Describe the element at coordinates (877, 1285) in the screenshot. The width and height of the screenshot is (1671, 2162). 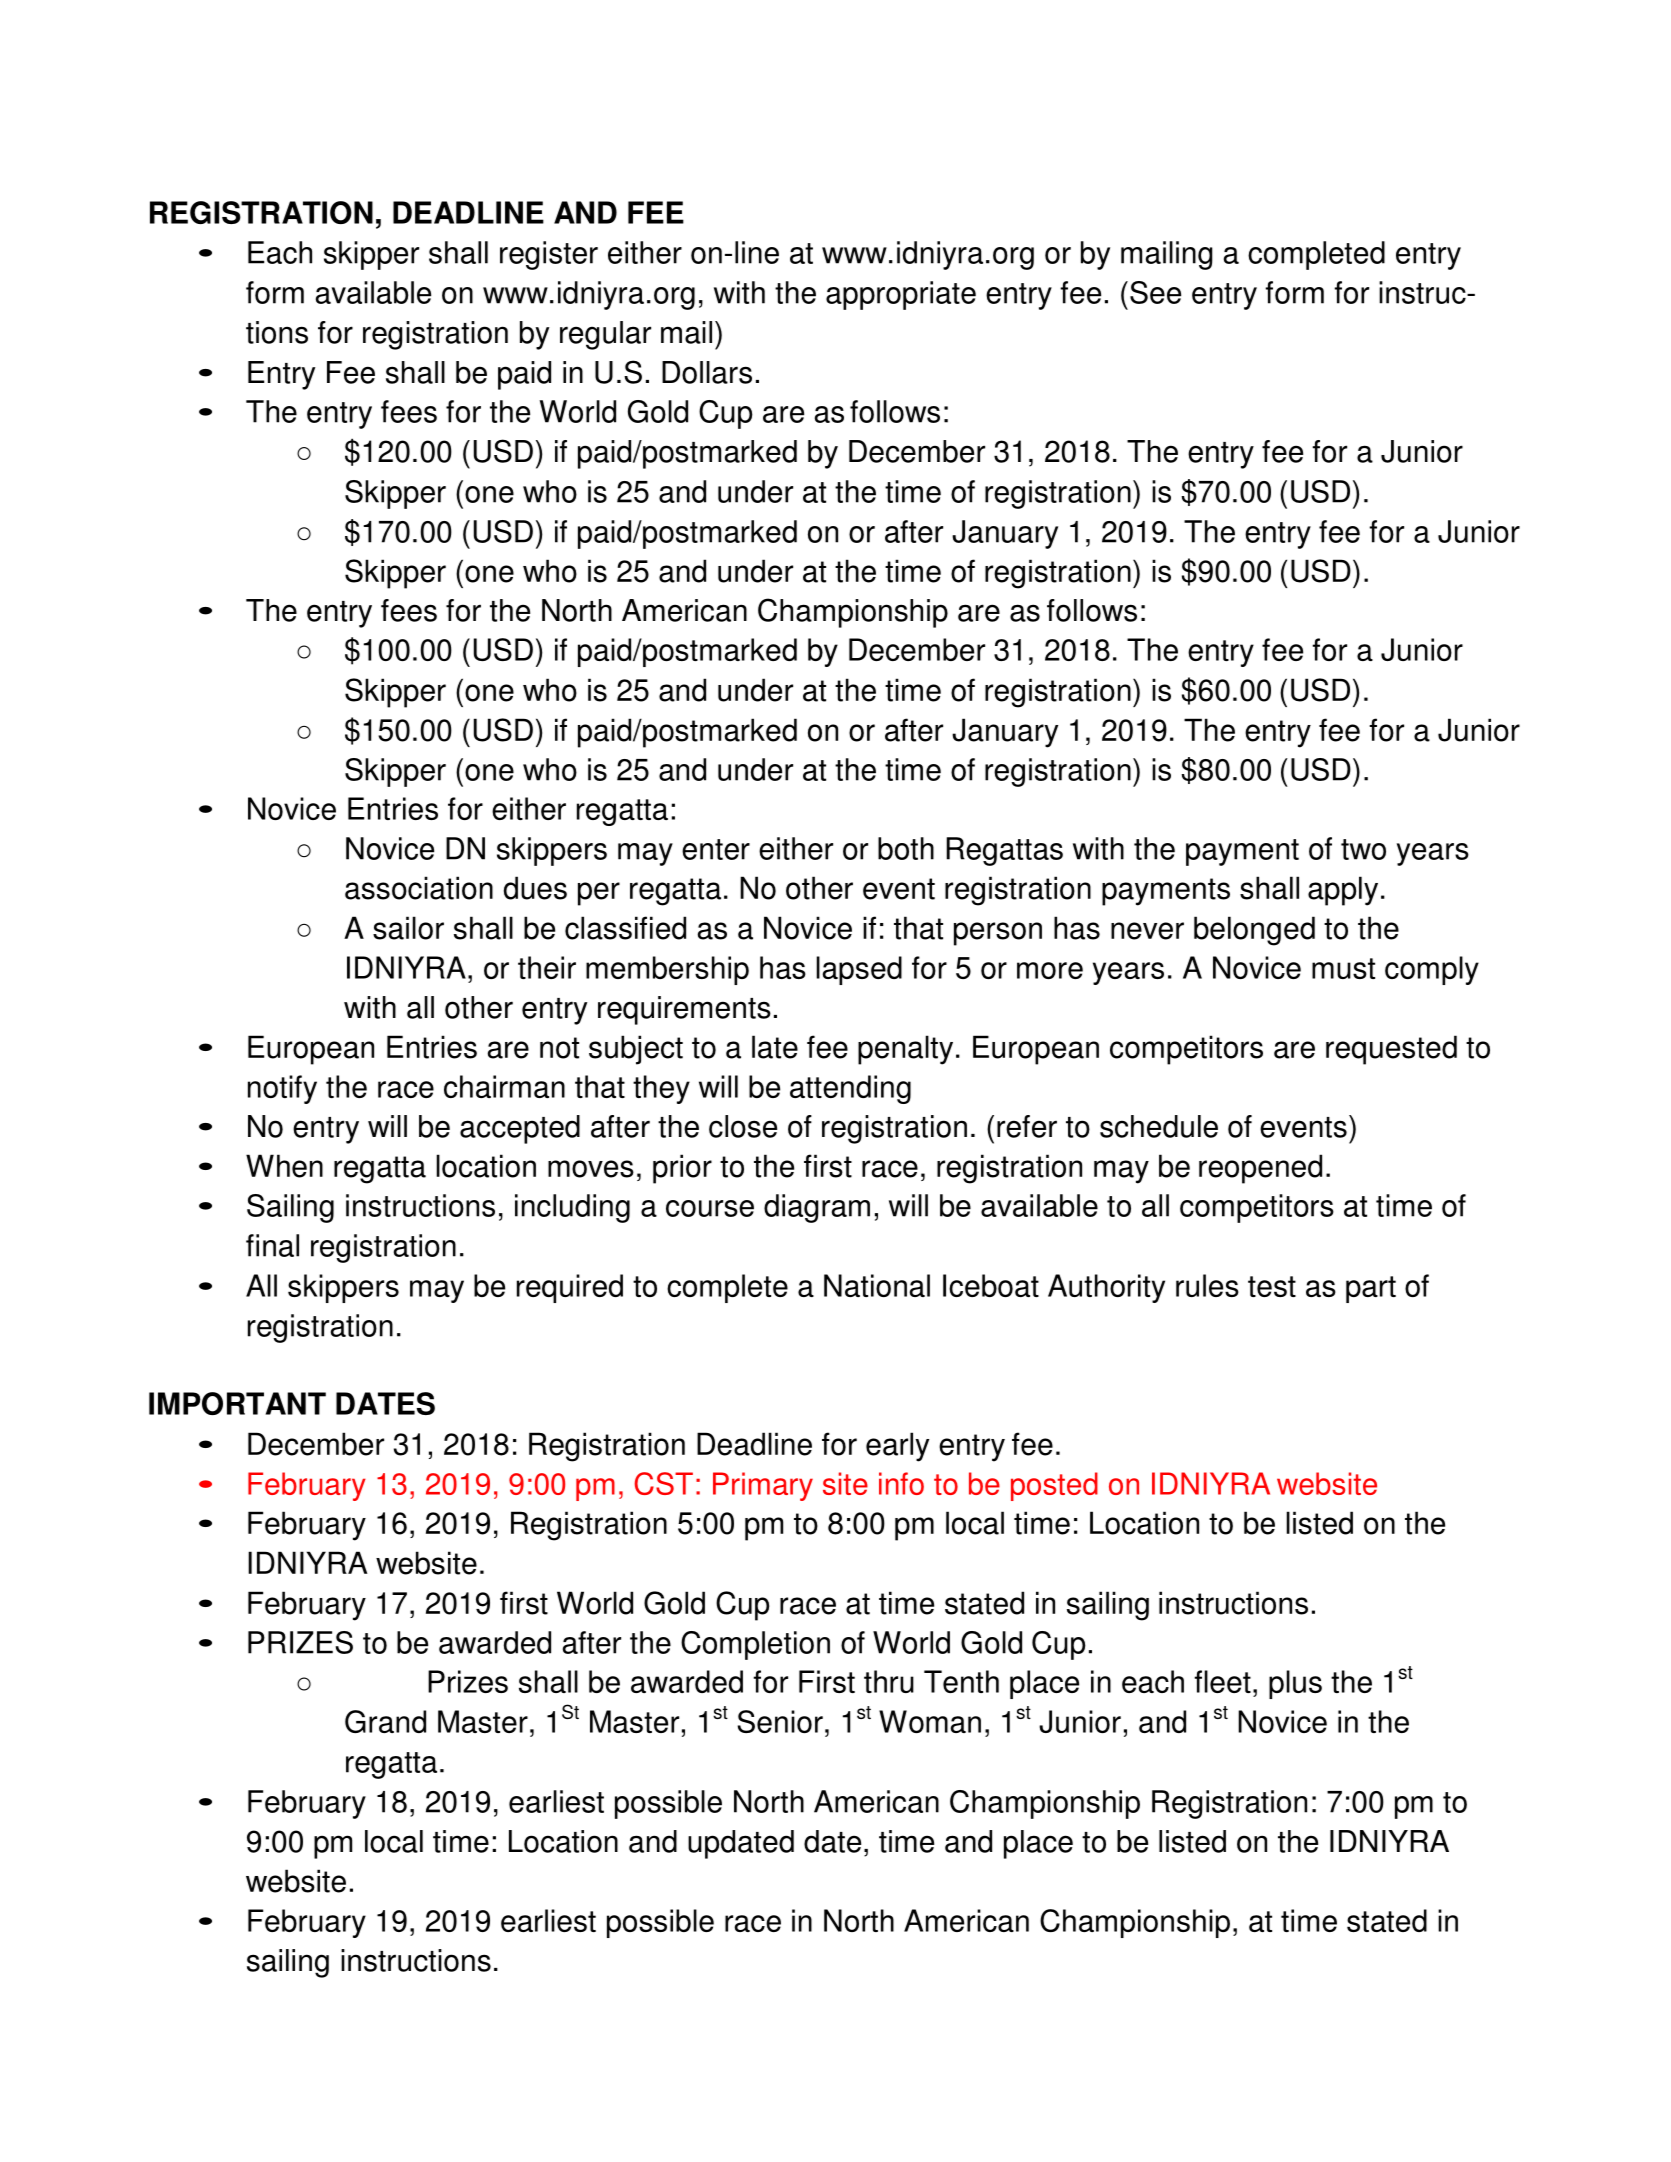
I see `National` at that location.
